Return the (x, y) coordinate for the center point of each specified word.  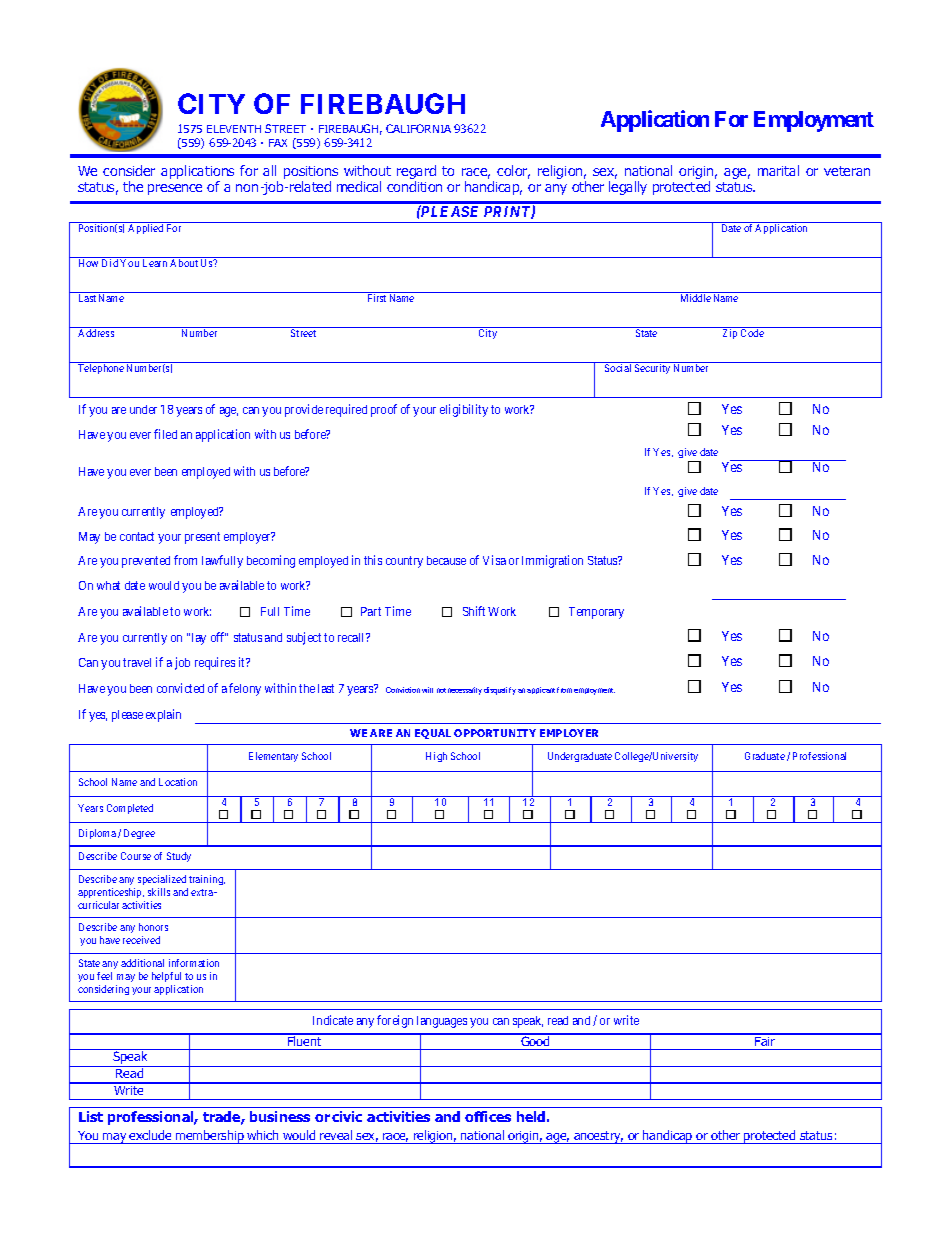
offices (488, 1116)
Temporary (596, 613)
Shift (474, 611)
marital (778, 170)
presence (175, 189)
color (513, 172)
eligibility (464, 410)
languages (442, 1022)
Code (752, 333)
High (436, 757)
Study (179, 857)
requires (215, 663)
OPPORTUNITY (495, 733)
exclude (150, 1135)
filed (165, 434)
